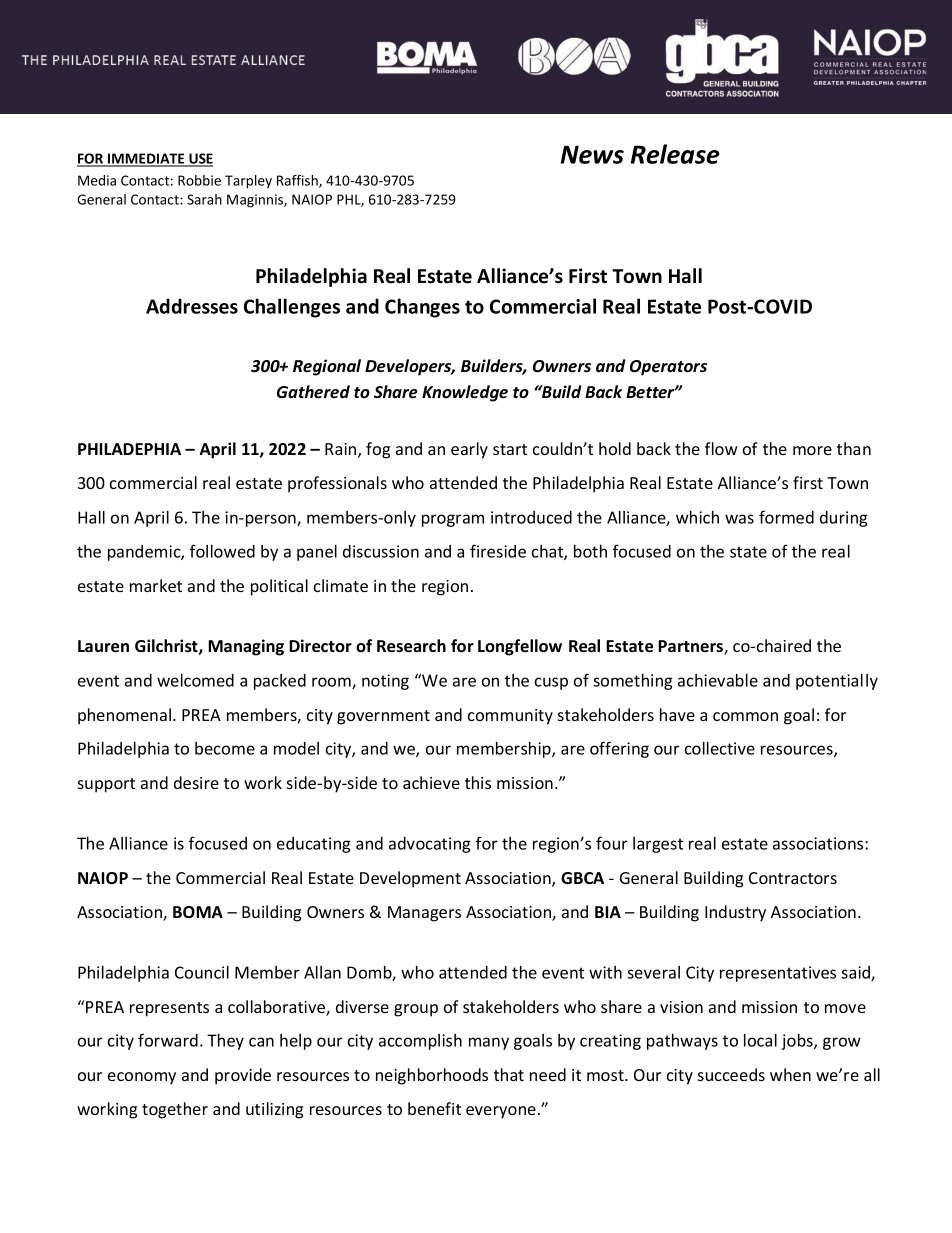 This screenshot has height=1233, width=952. I want to click on Longfellow, so click(520, 647).
